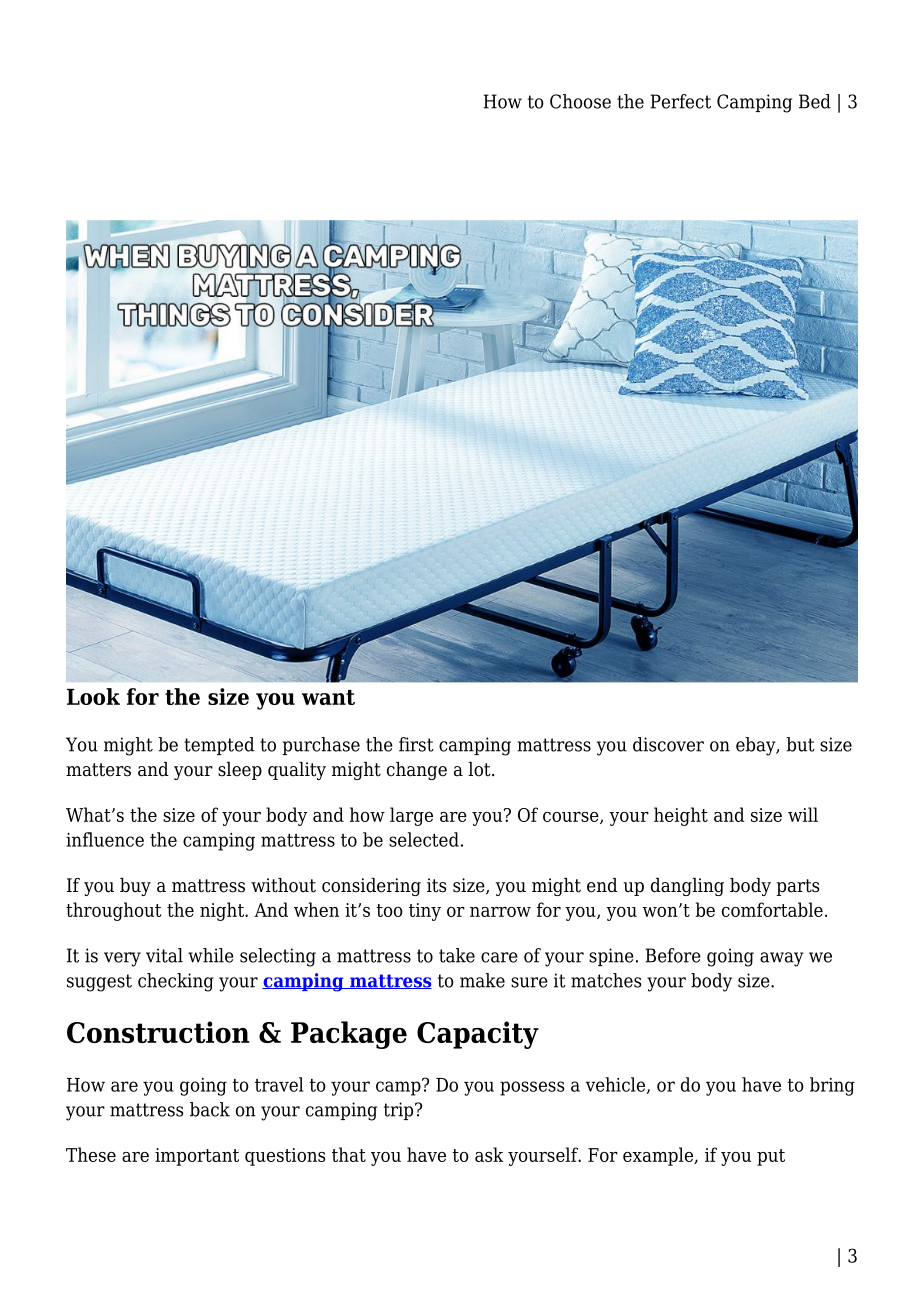  Describe the element at coordinates (800, 744) in the screenshot. I see `but` at that location.
